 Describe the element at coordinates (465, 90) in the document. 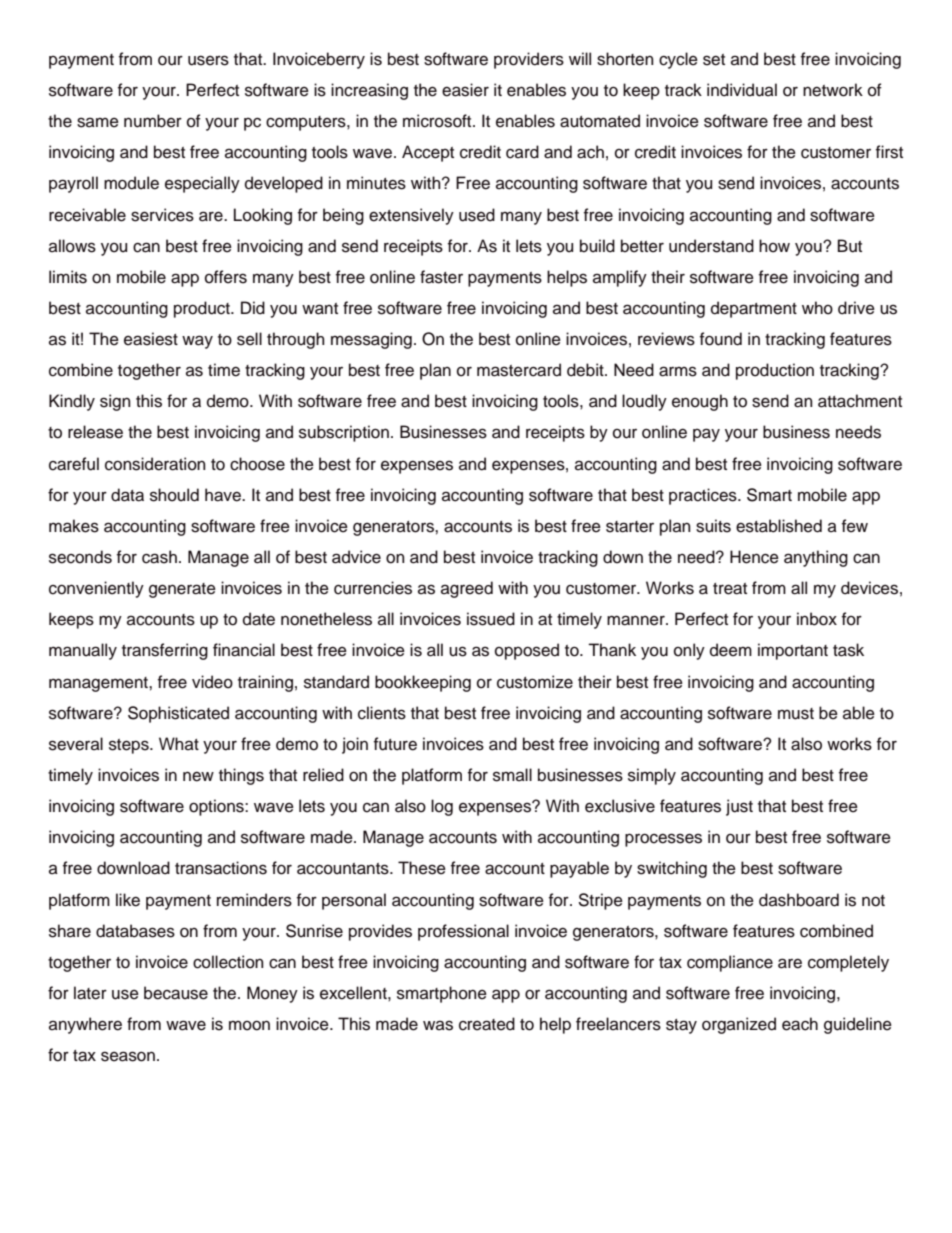

I see `easier` at that location.
